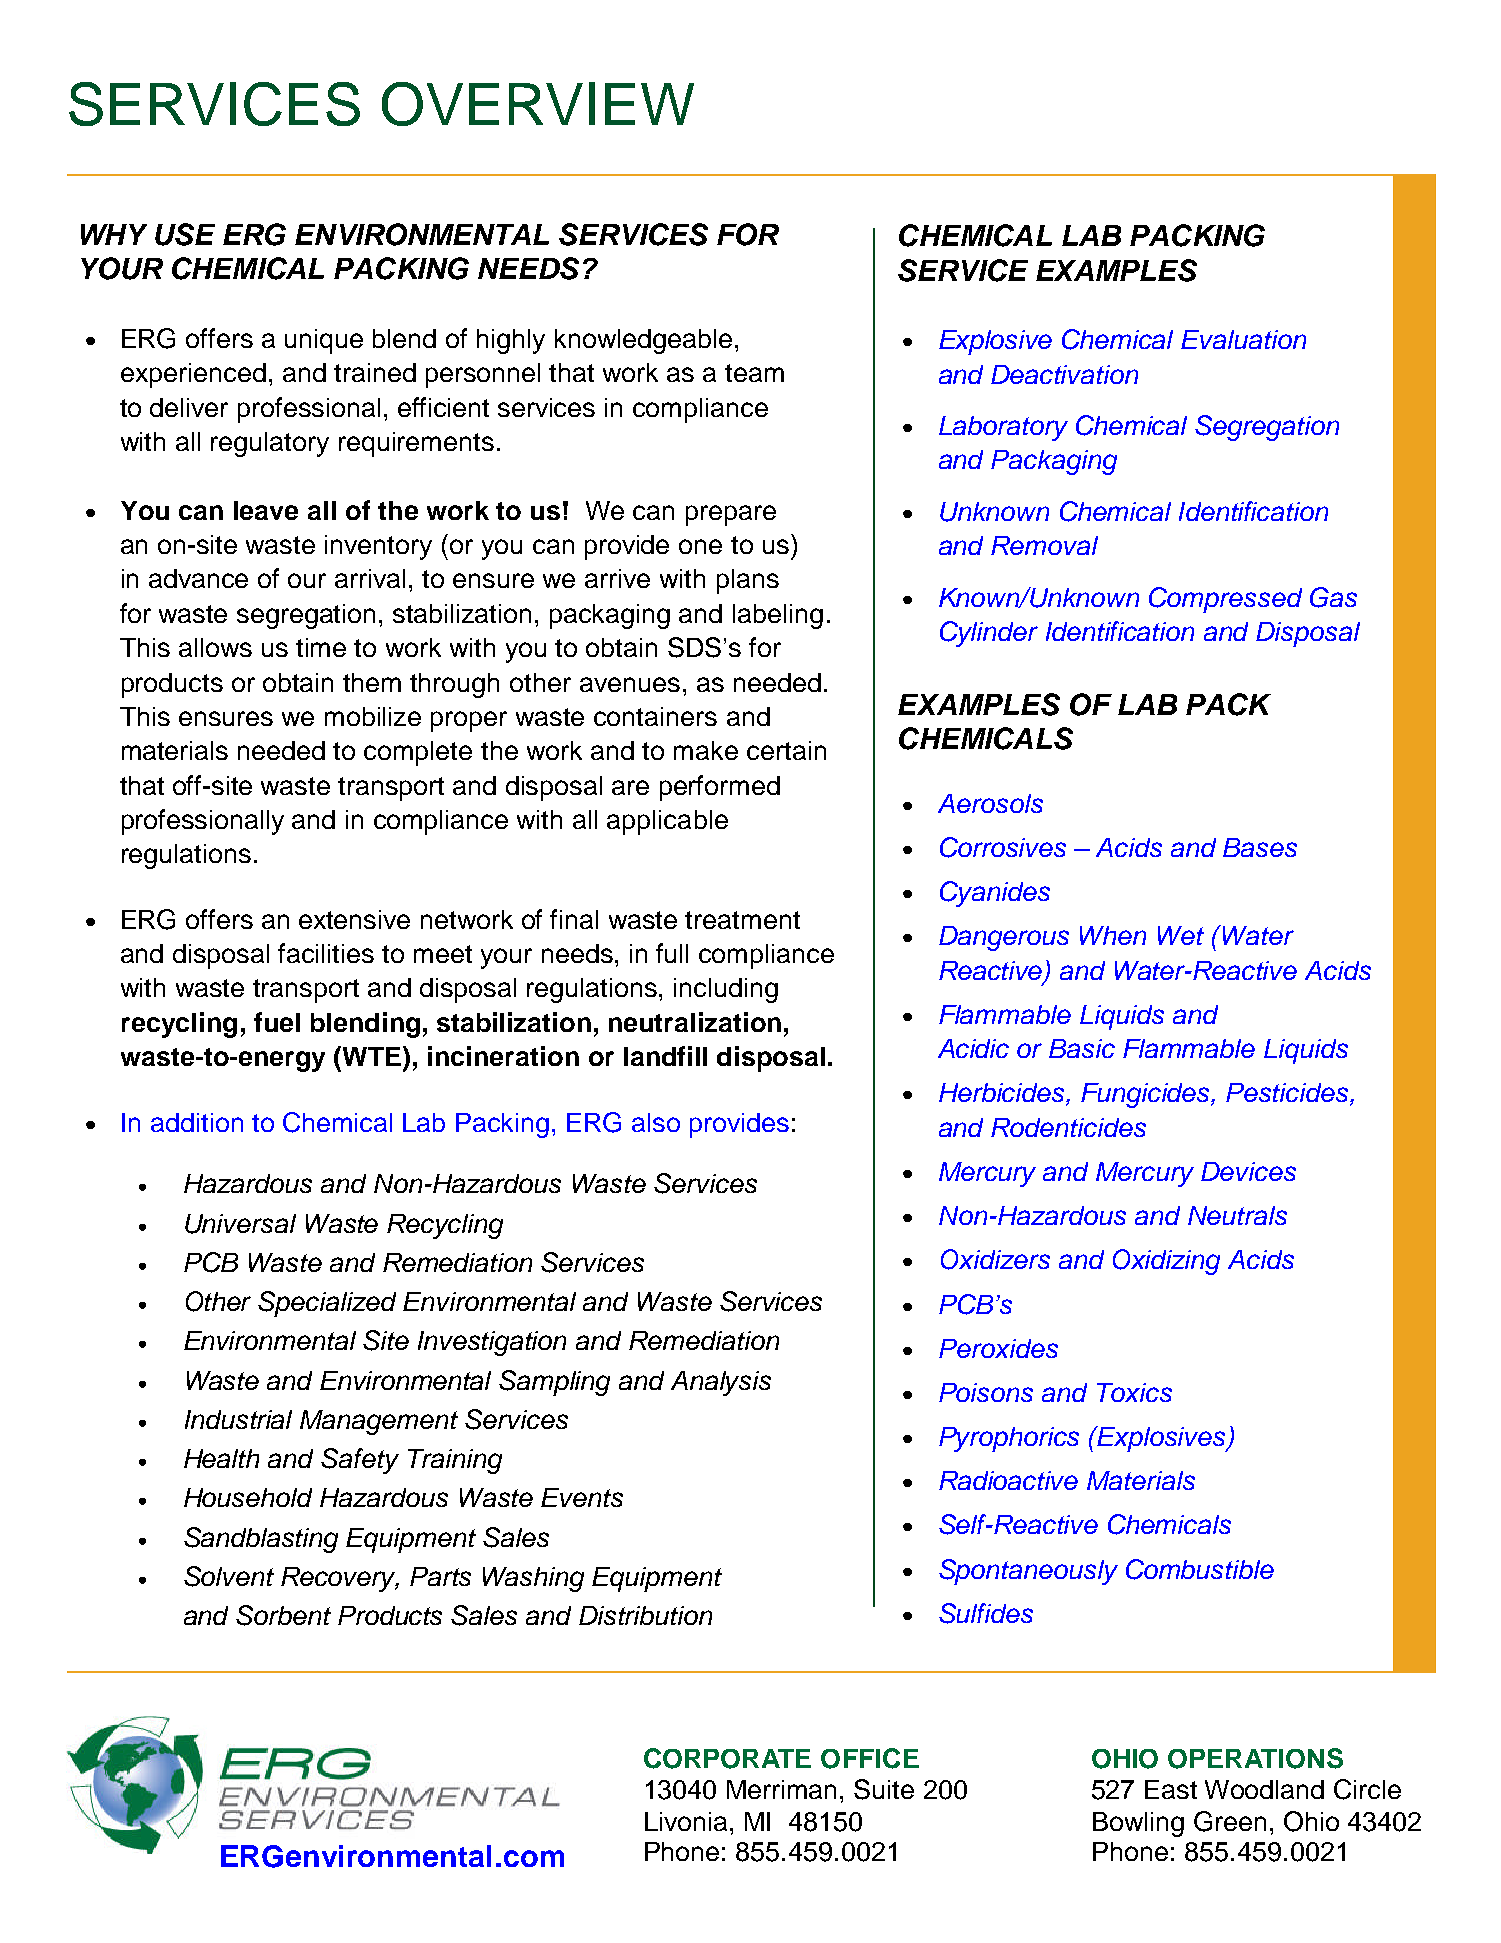 This screenshot has height=1943, width=1501. What do you see at coordinates (283, 1615) in the screenshot?
I see `Sorbent` at bounding box center [283, 1615].
